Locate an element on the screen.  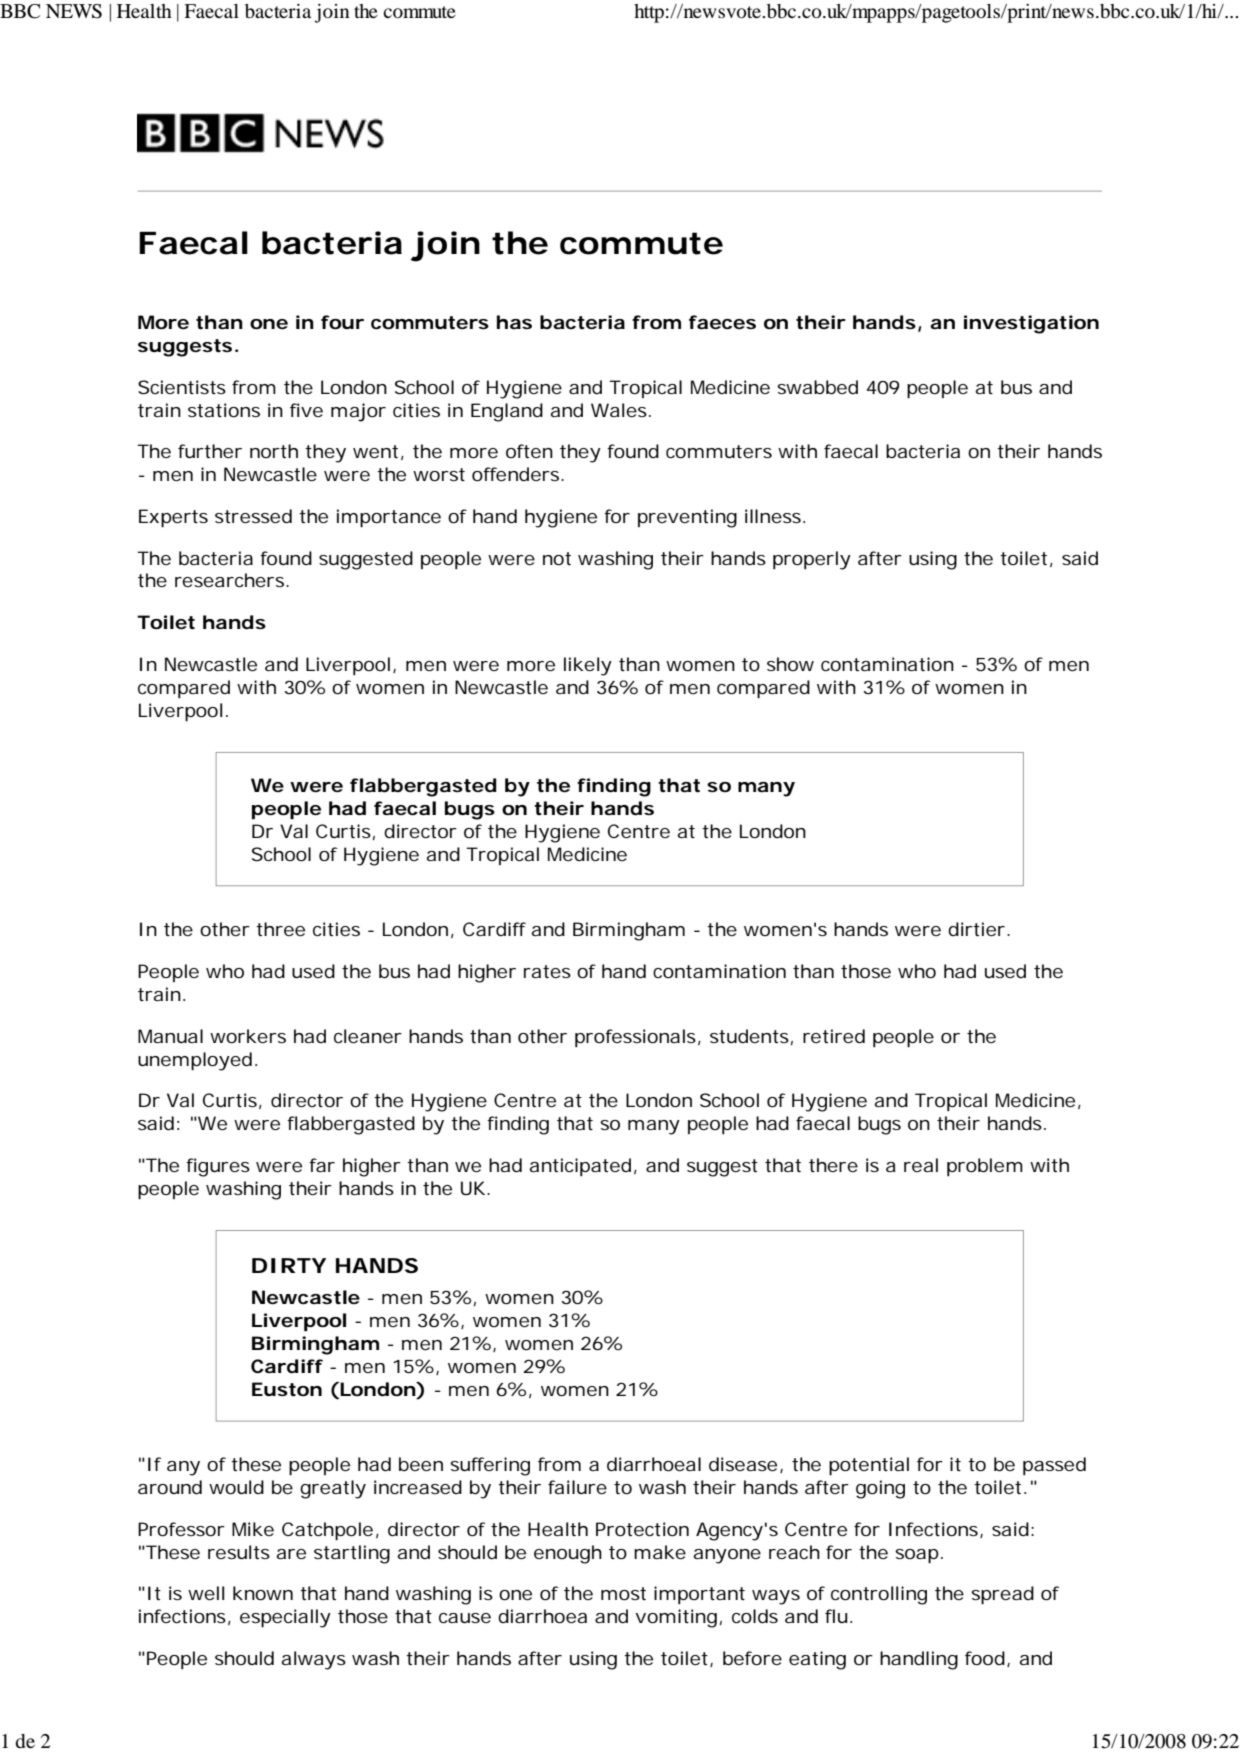
most is located at coordinates (623, 1593).
